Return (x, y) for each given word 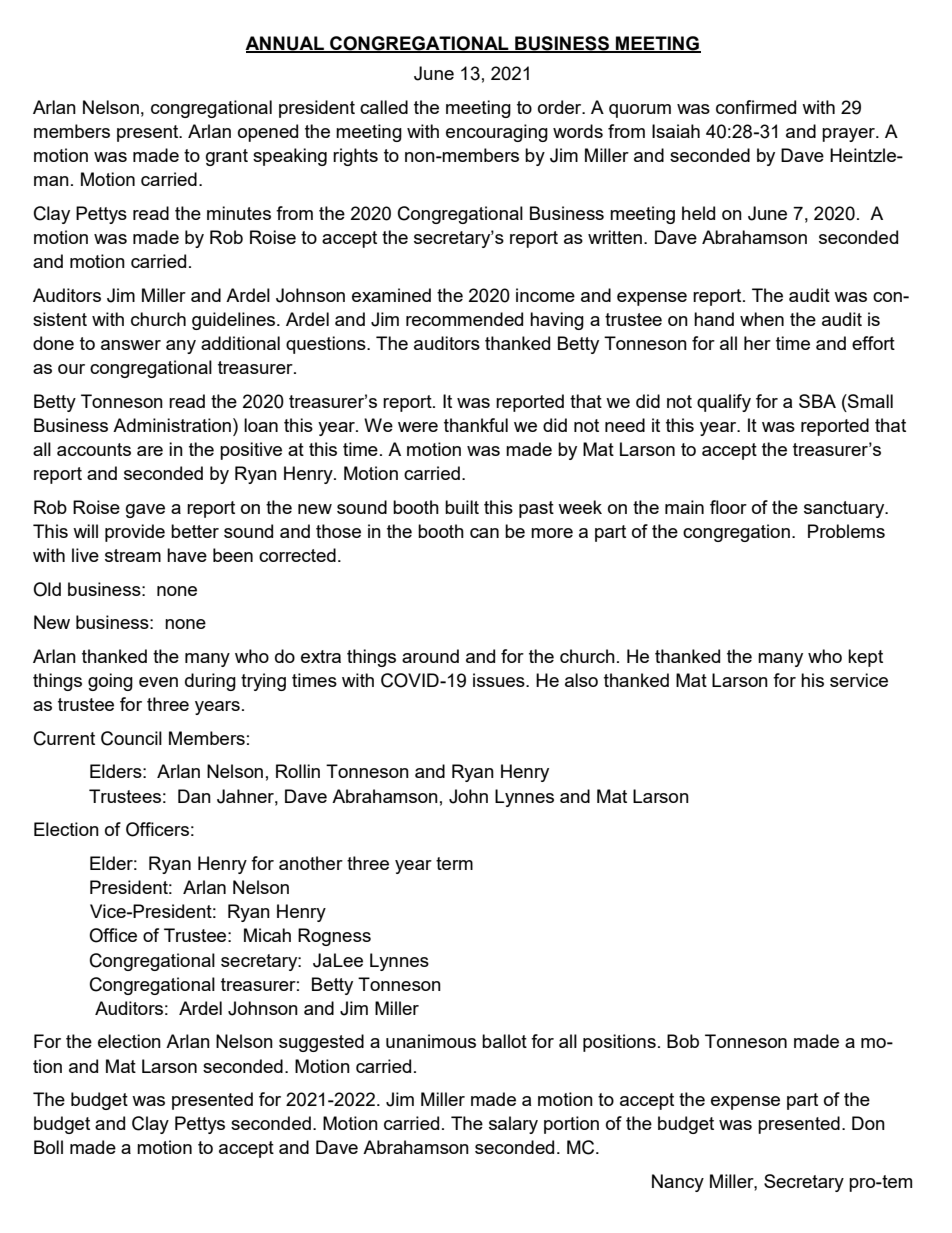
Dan (194, 796)
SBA (817, 401)
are (150, 451)
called (384, 107)
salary (513, 1125)
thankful (476, 425)
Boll (48, 1147)
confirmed (756, 107)
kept (865, 658)
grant (227, 157)
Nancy (678, 1183)
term (454, 863)
